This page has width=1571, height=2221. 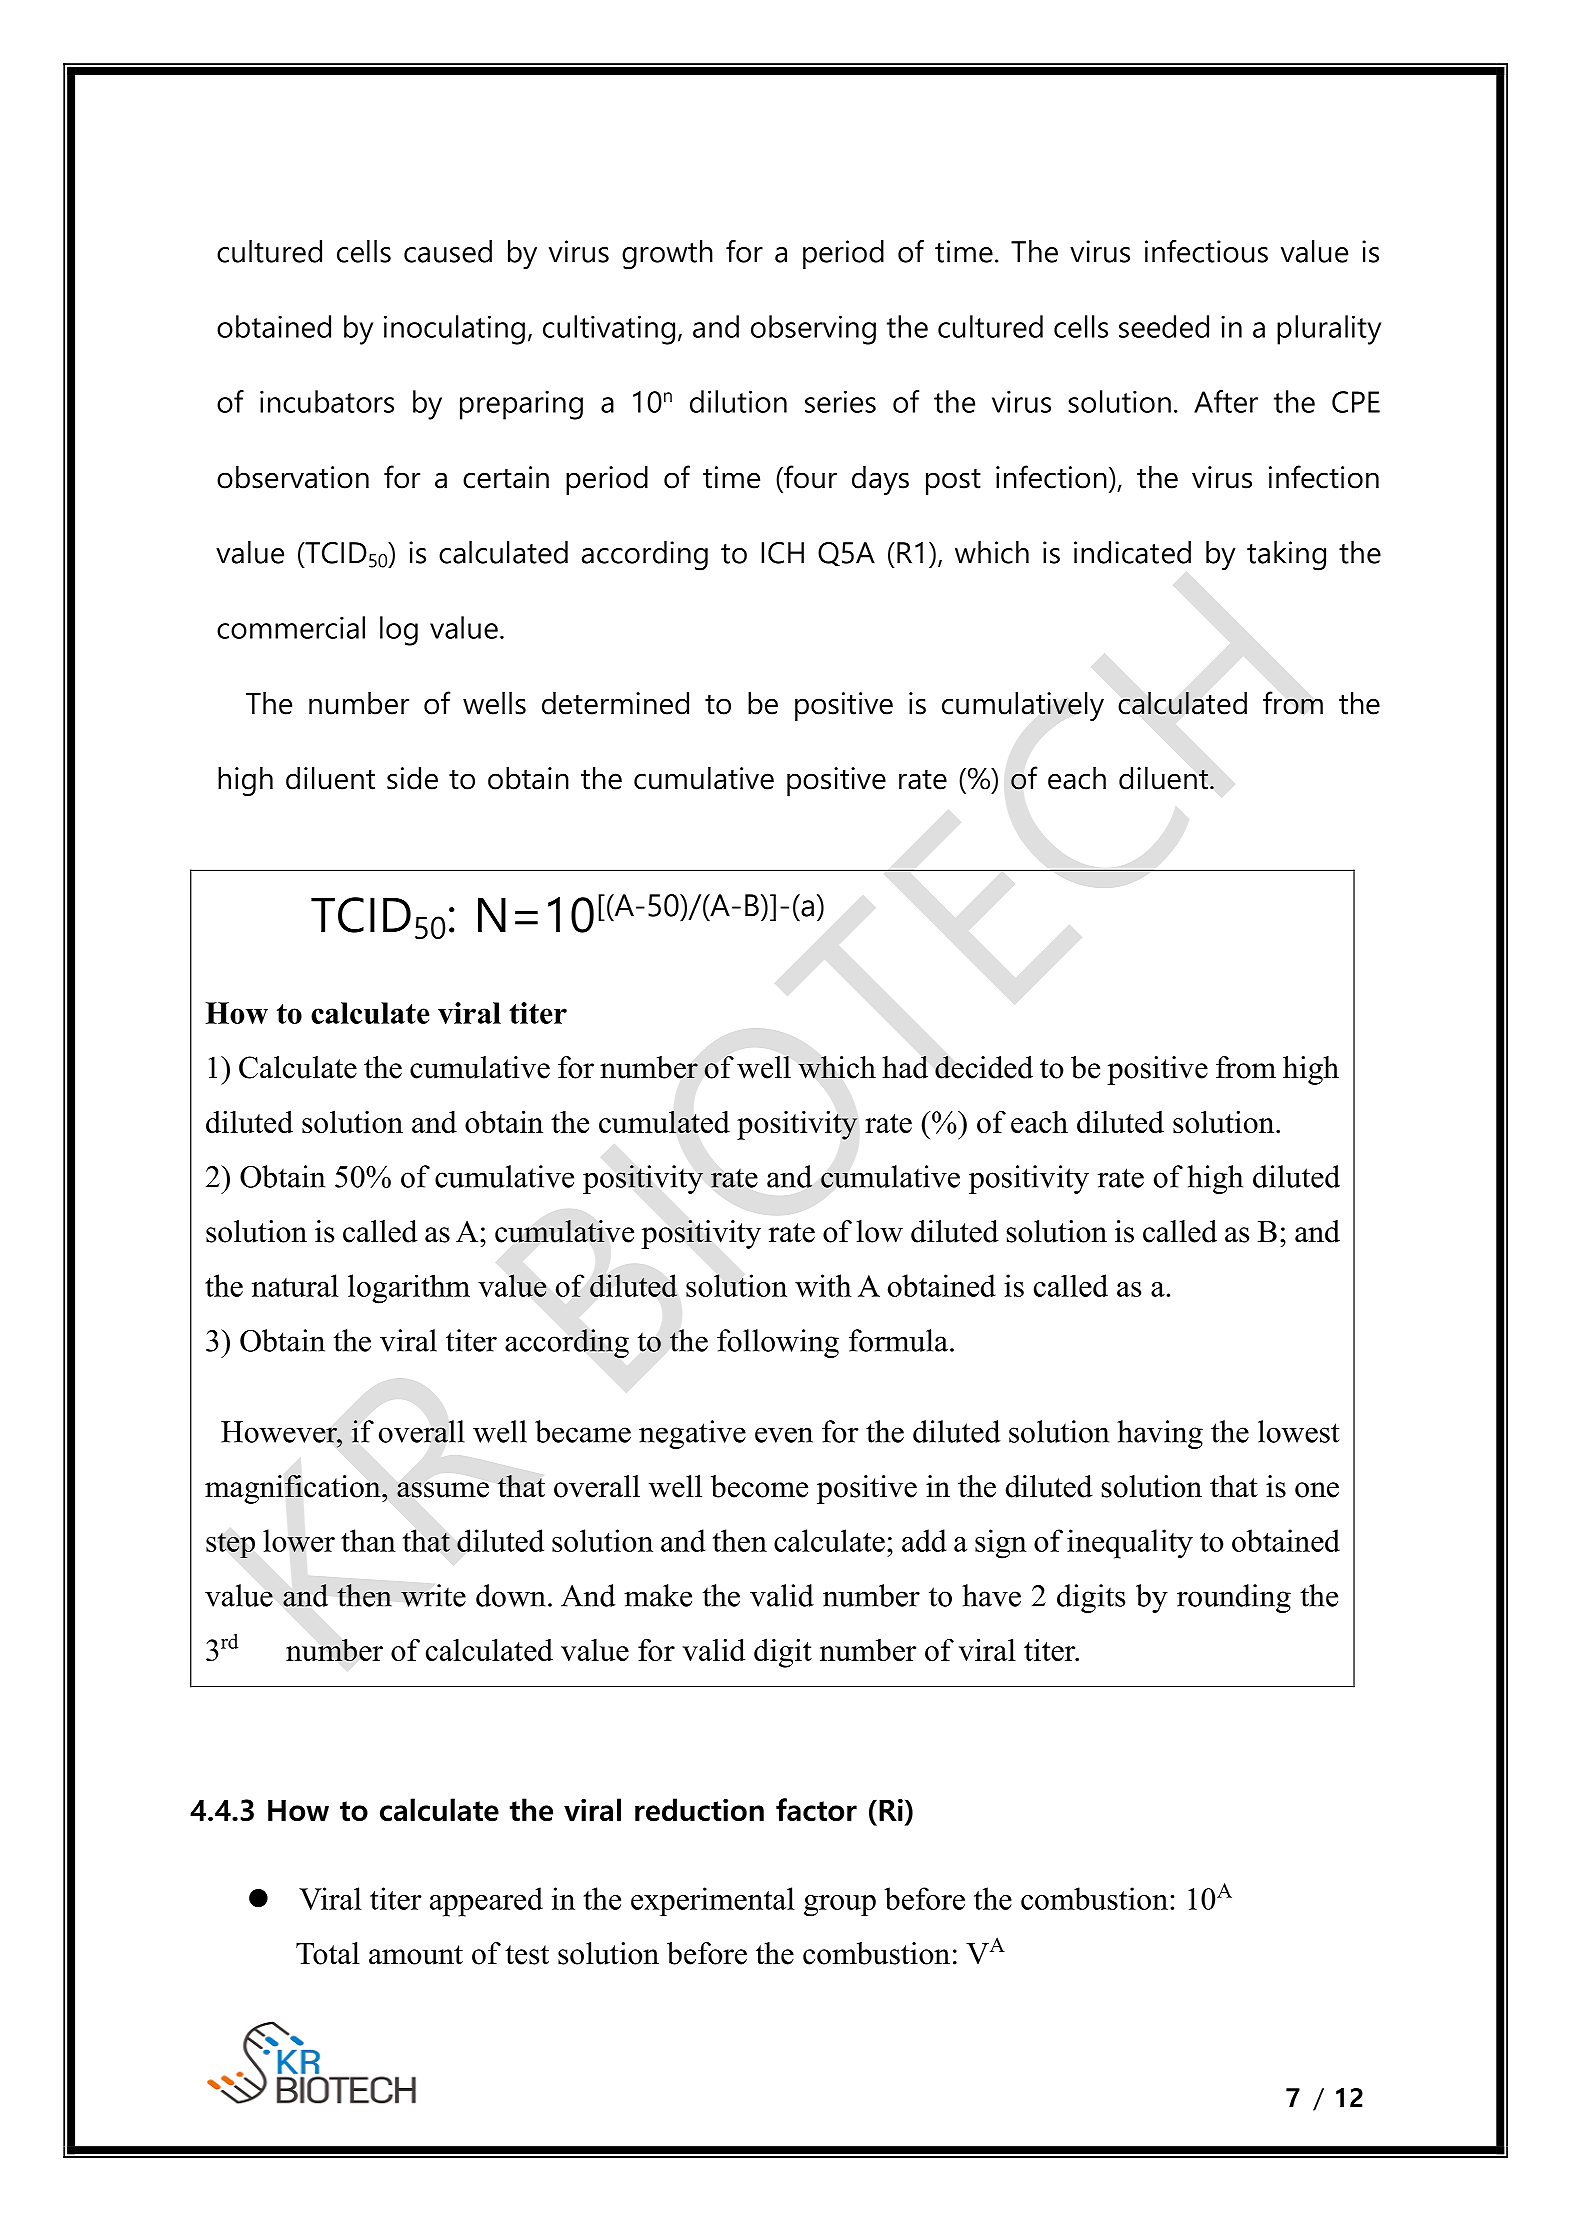 I want to click on decided, so click(x=984, y=1067).
